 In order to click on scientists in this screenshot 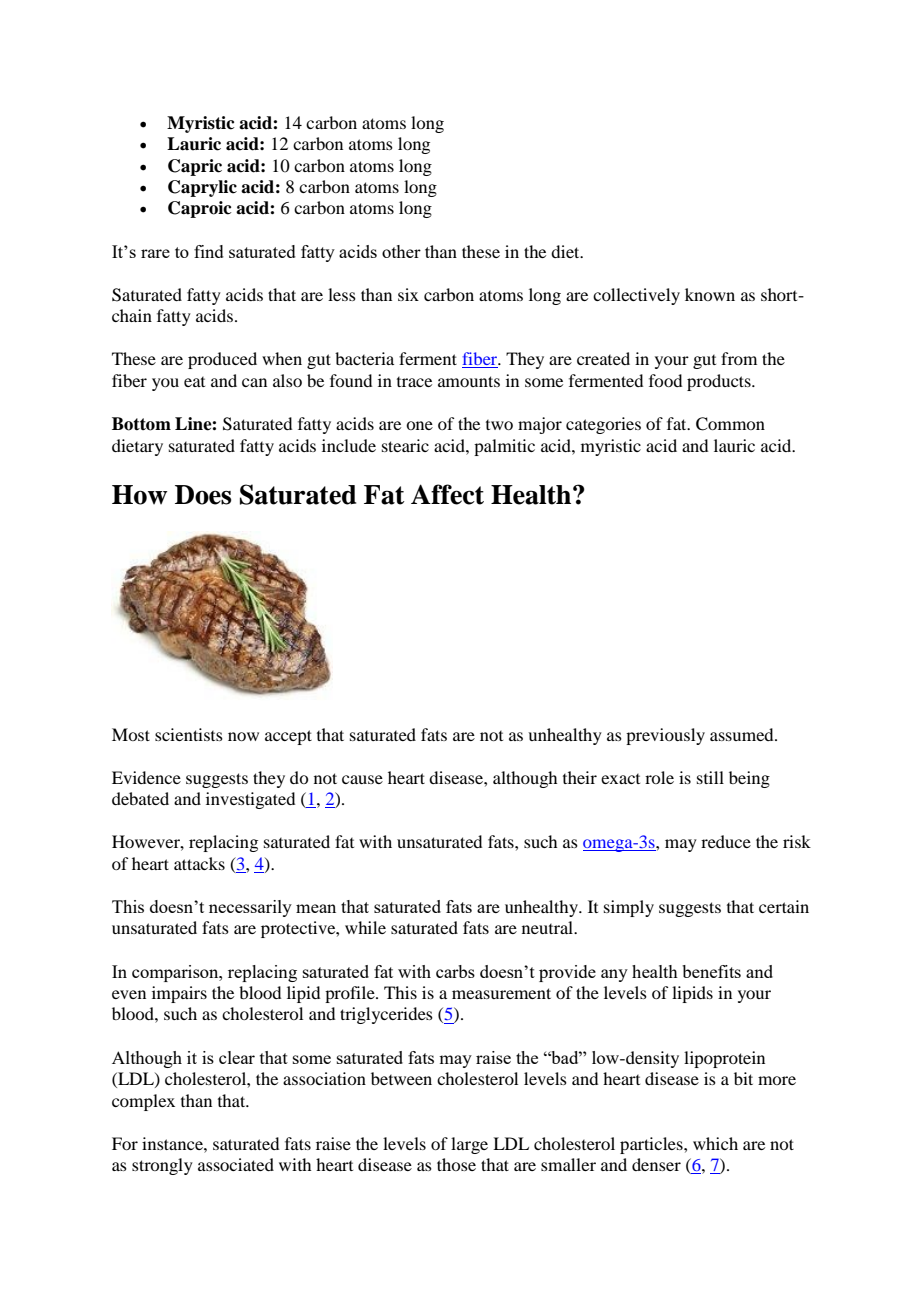, I will do `click(189, 734)`.
